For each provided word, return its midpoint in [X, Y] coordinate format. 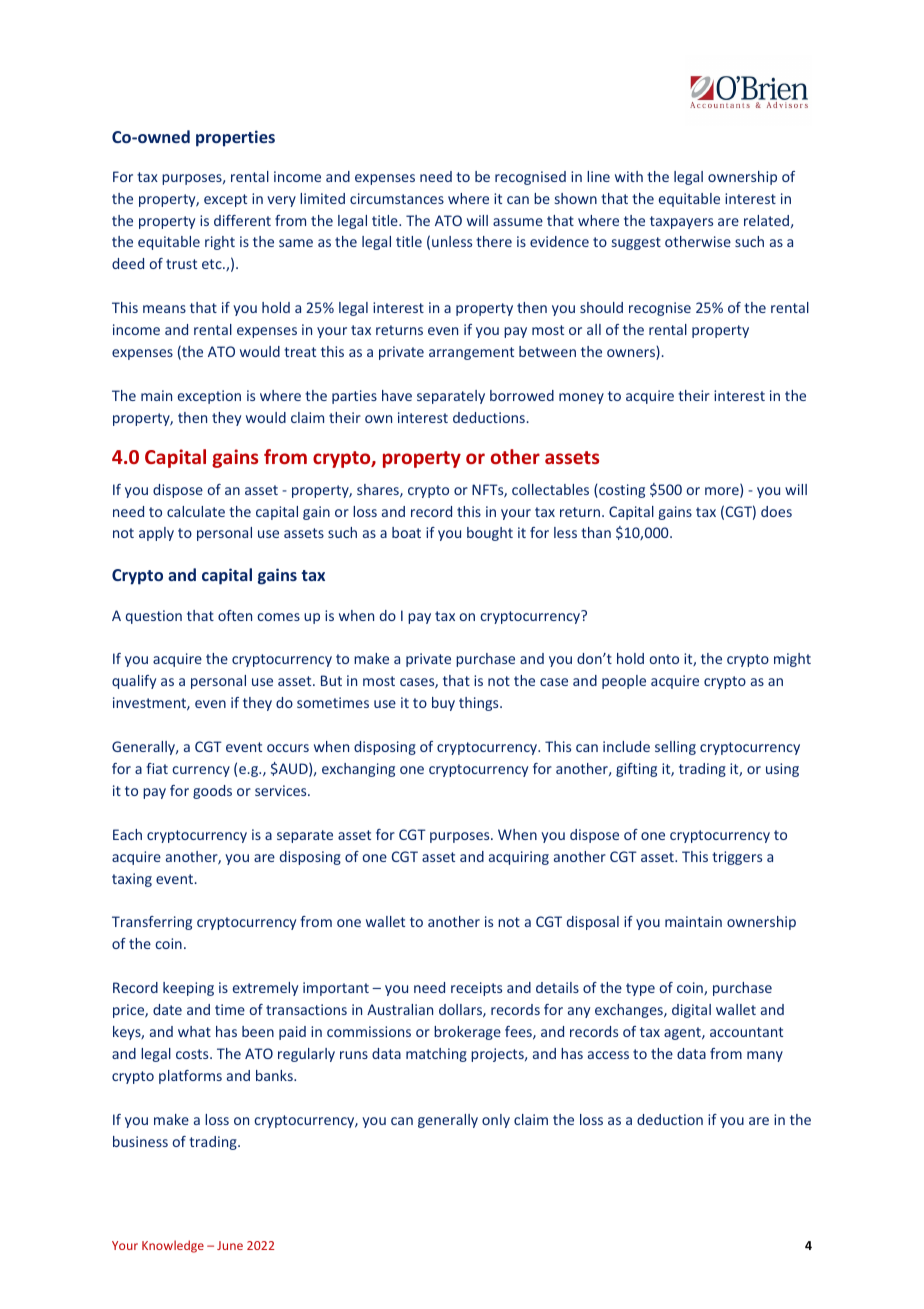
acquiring [519, 858]
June [230, 1245]
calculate [196, 511]
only [496, 1121]
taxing [132, 880]
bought [490, 534]
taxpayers [681, 222]
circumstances [397, 198]
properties [235, 138]
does [776, 511]
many [765, 1056]
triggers [737, 858]
